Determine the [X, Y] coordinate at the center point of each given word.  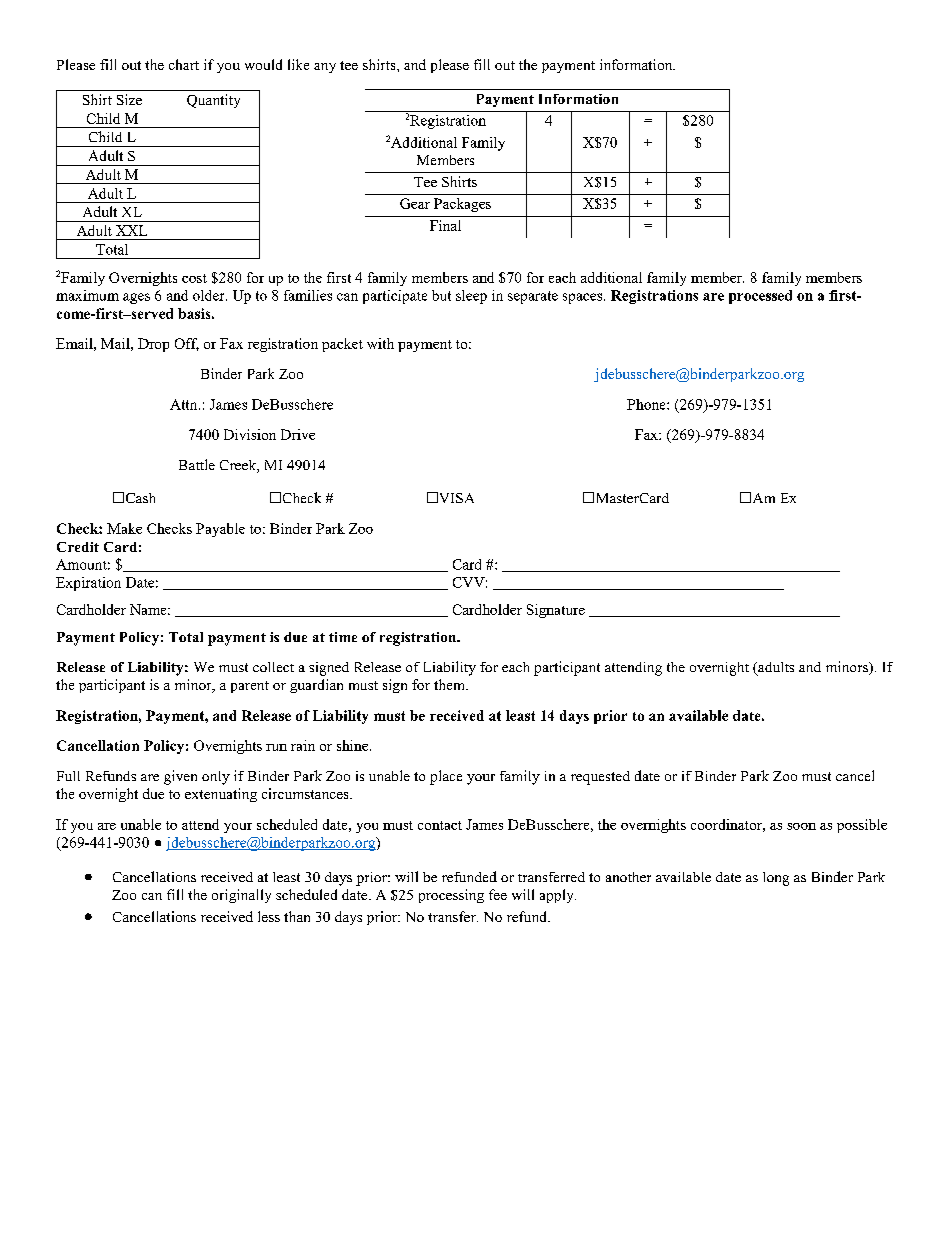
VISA [455, 497]
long [776, 879]
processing [451, 896]
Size [129, 99]
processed [760, 297]
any [325, 68]
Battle [197, 464]
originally [241, 896]
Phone [647, 404]
